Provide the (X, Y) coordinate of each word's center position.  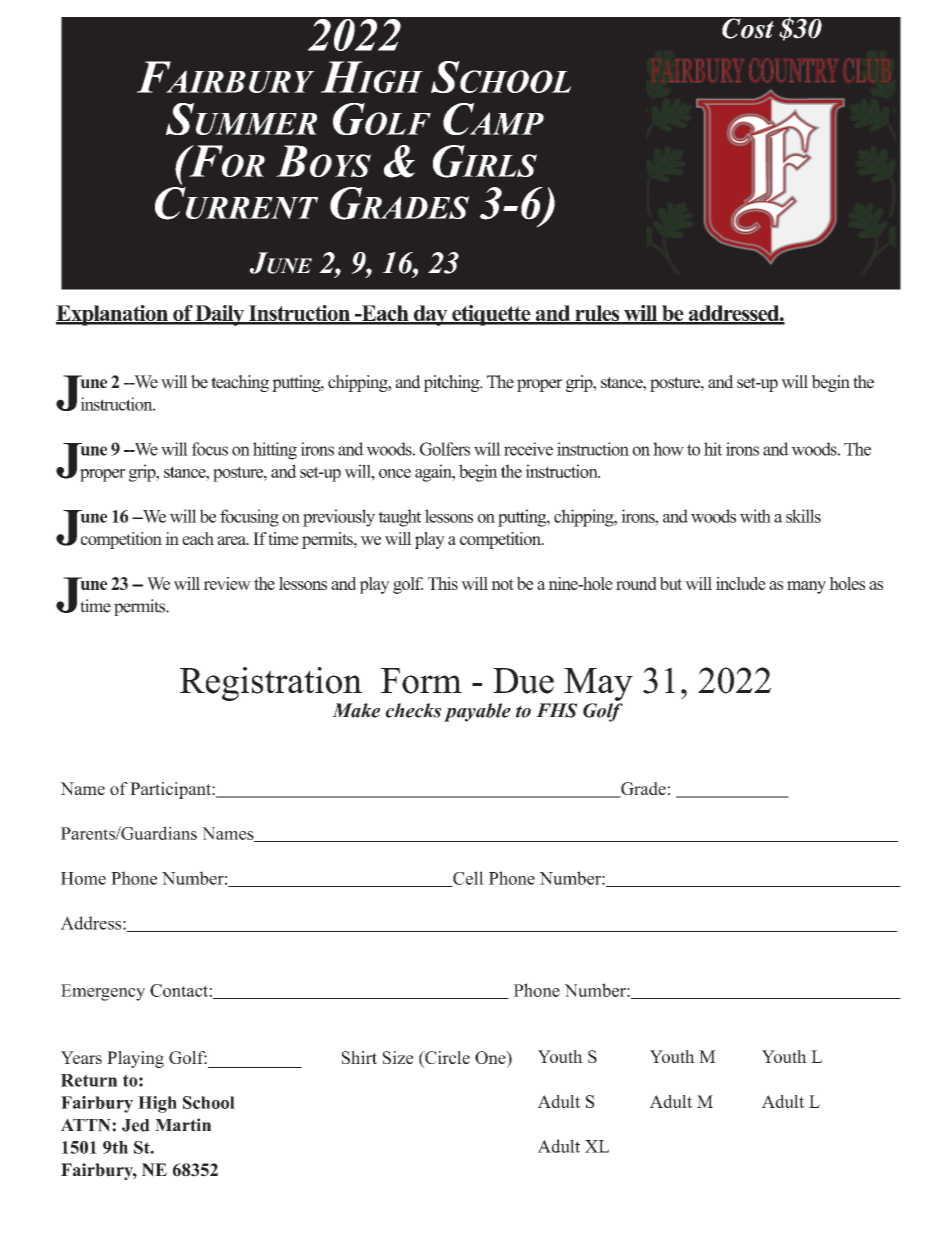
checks (413, 710)
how (668, 449)
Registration (271, 684)
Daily (220, 315)
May (598, 684)
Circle (446, 1059)
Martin (183, 1124)
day (431, 315)
